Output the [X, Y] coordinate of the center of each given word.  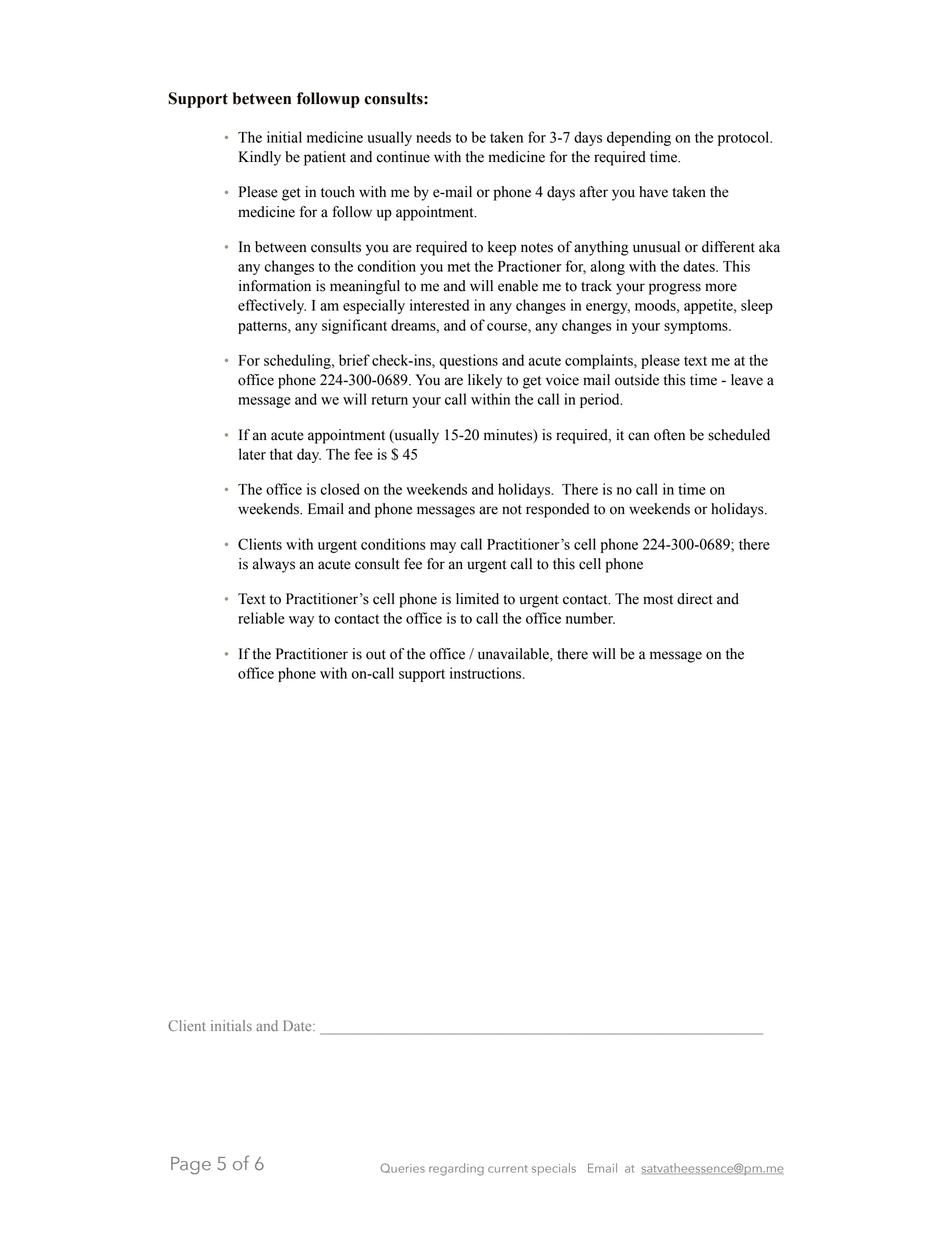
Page [191, 1166]
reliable [261, 618]
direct [695, 599]
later [252, 454]
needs [433, 137]
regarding [456, 1169]
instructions [487, 673]
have [653, 192]
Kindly [260, 158]
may [443, 547]
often [669, 435]
